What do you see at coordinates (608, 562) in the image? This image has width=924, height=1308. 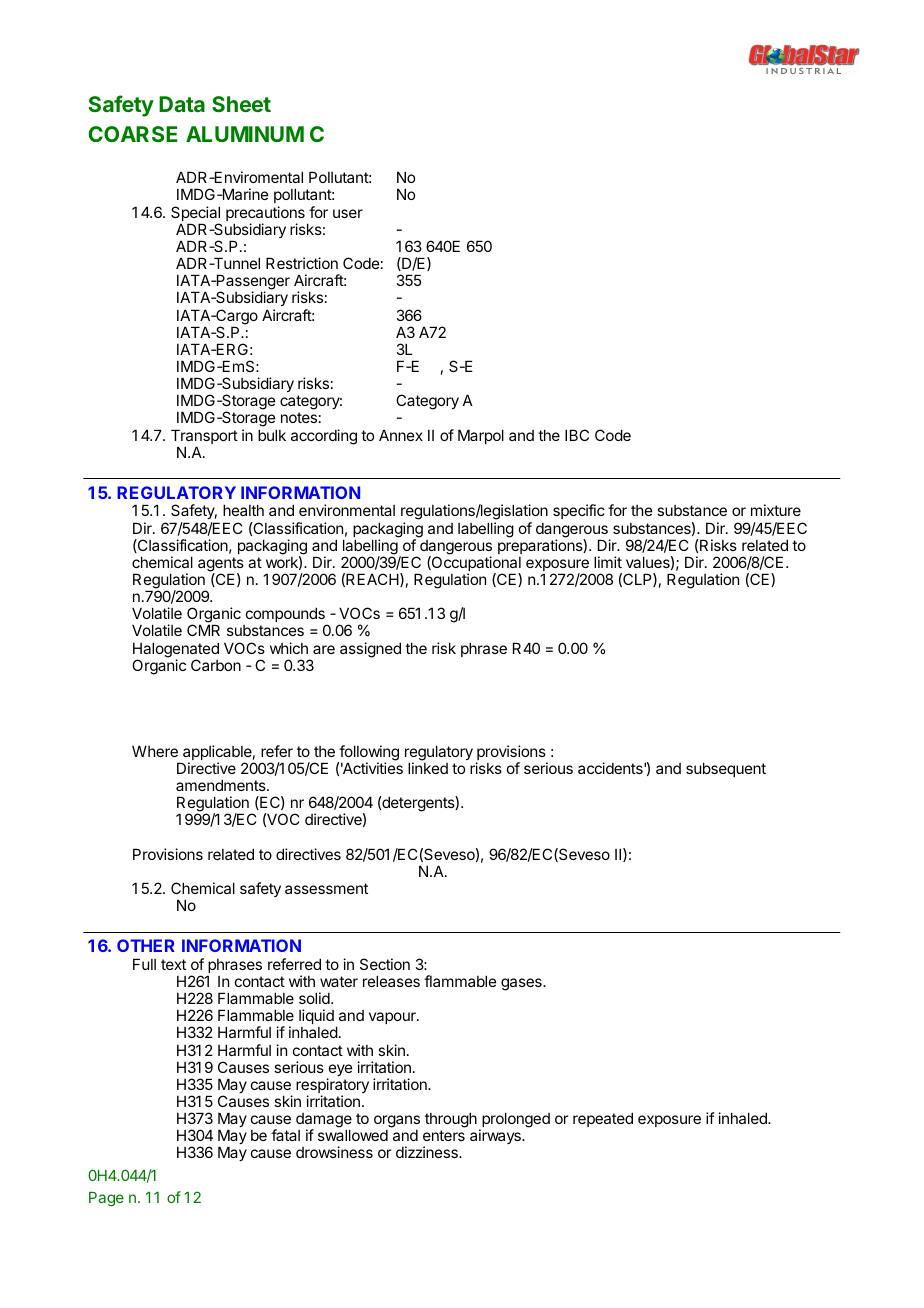 I see `limit` at bounding box center [608, 562].
